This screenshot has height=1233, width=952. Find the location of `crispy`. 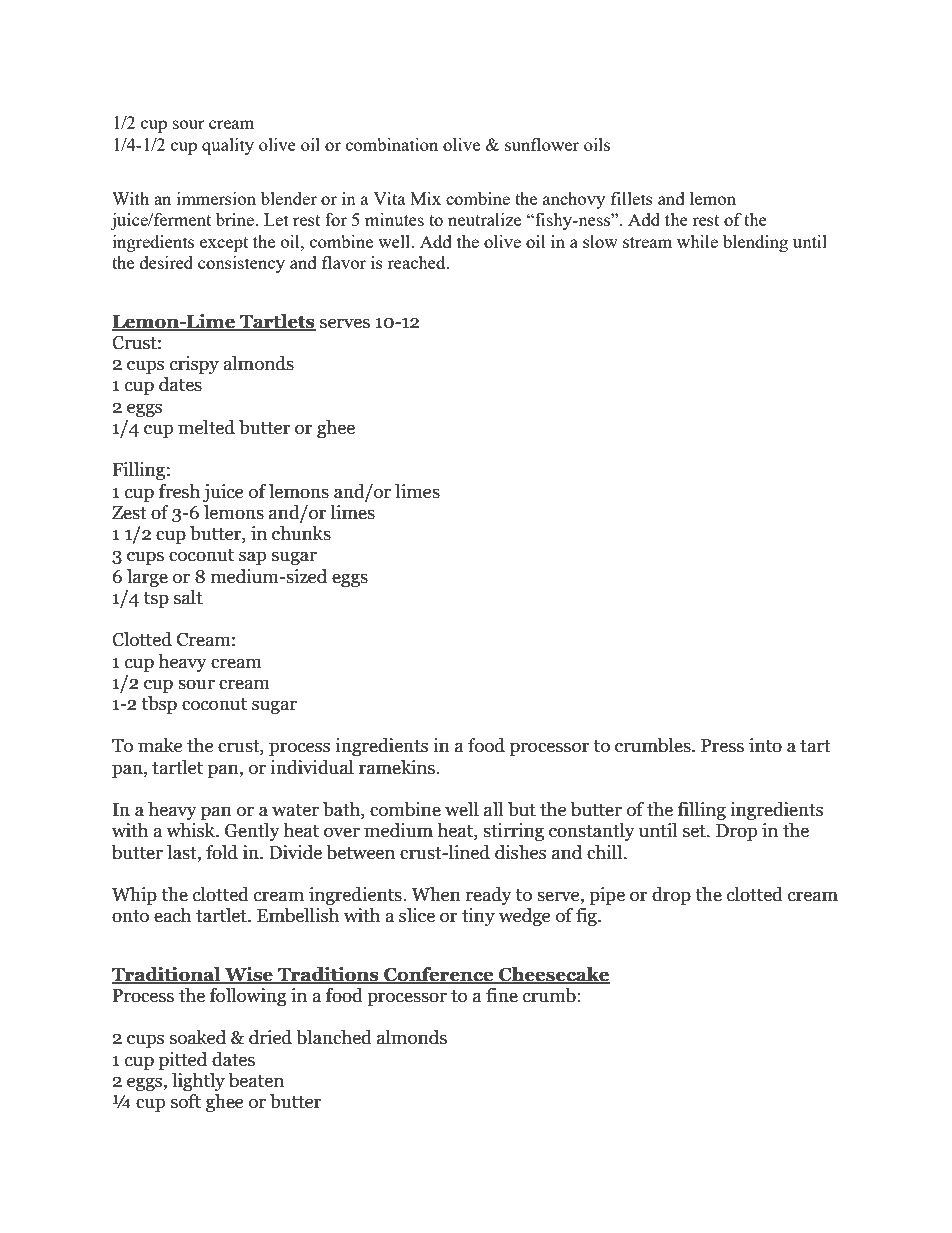

crispy is located at coordinates (194, 365).
